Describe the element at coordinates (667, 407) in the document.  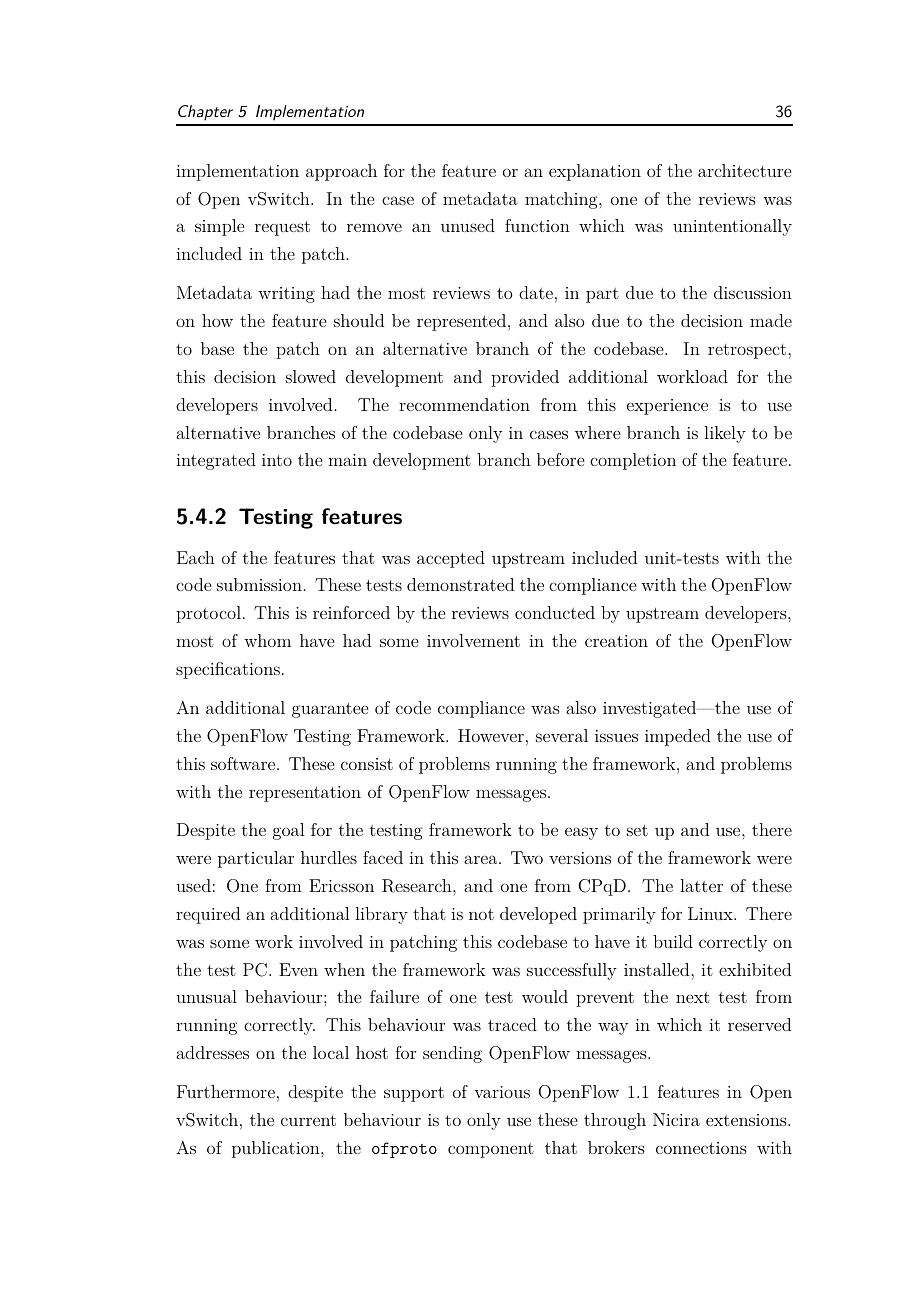
I see `experience` at that location.
